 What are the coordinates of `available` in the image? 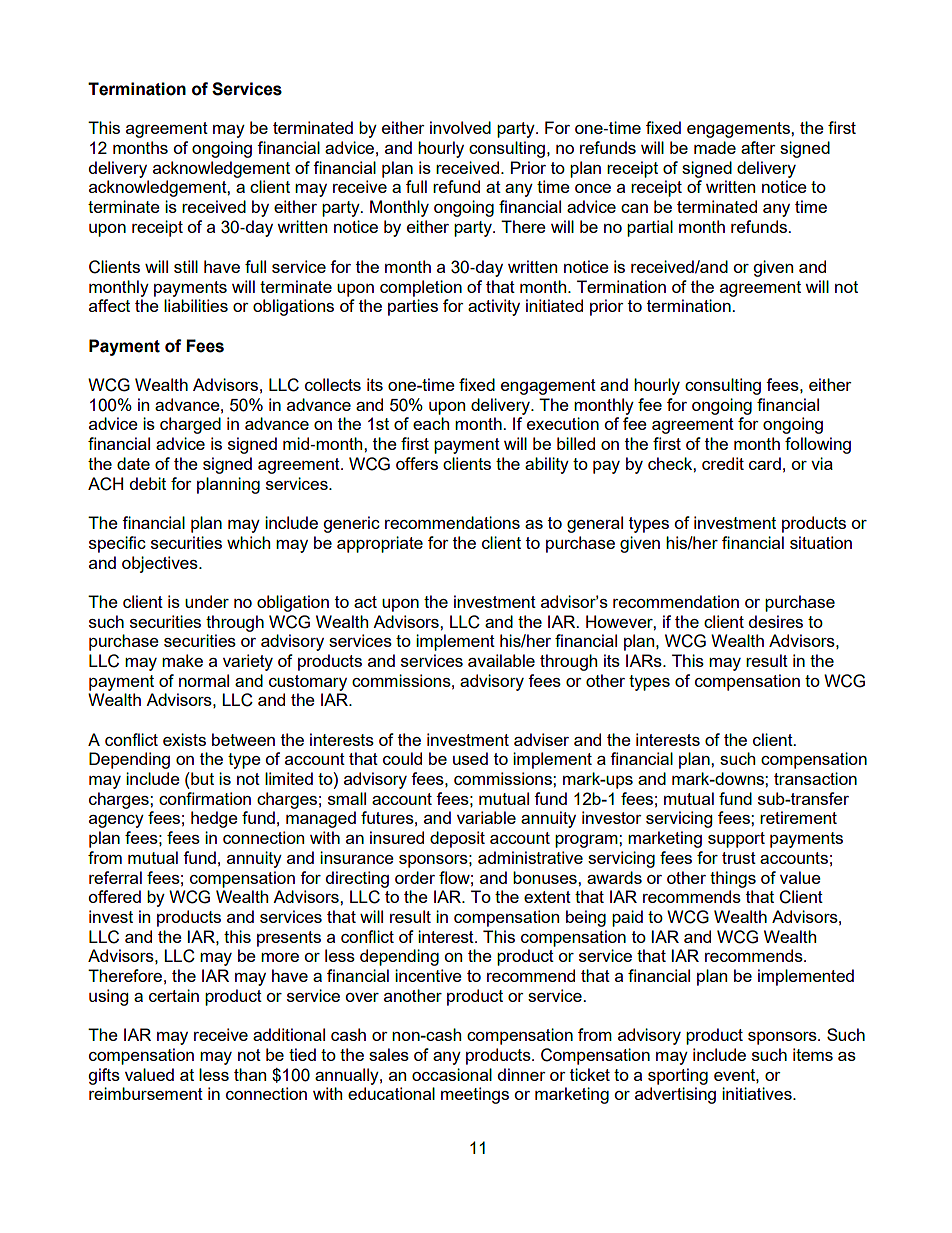 It's located at (501, 660).
